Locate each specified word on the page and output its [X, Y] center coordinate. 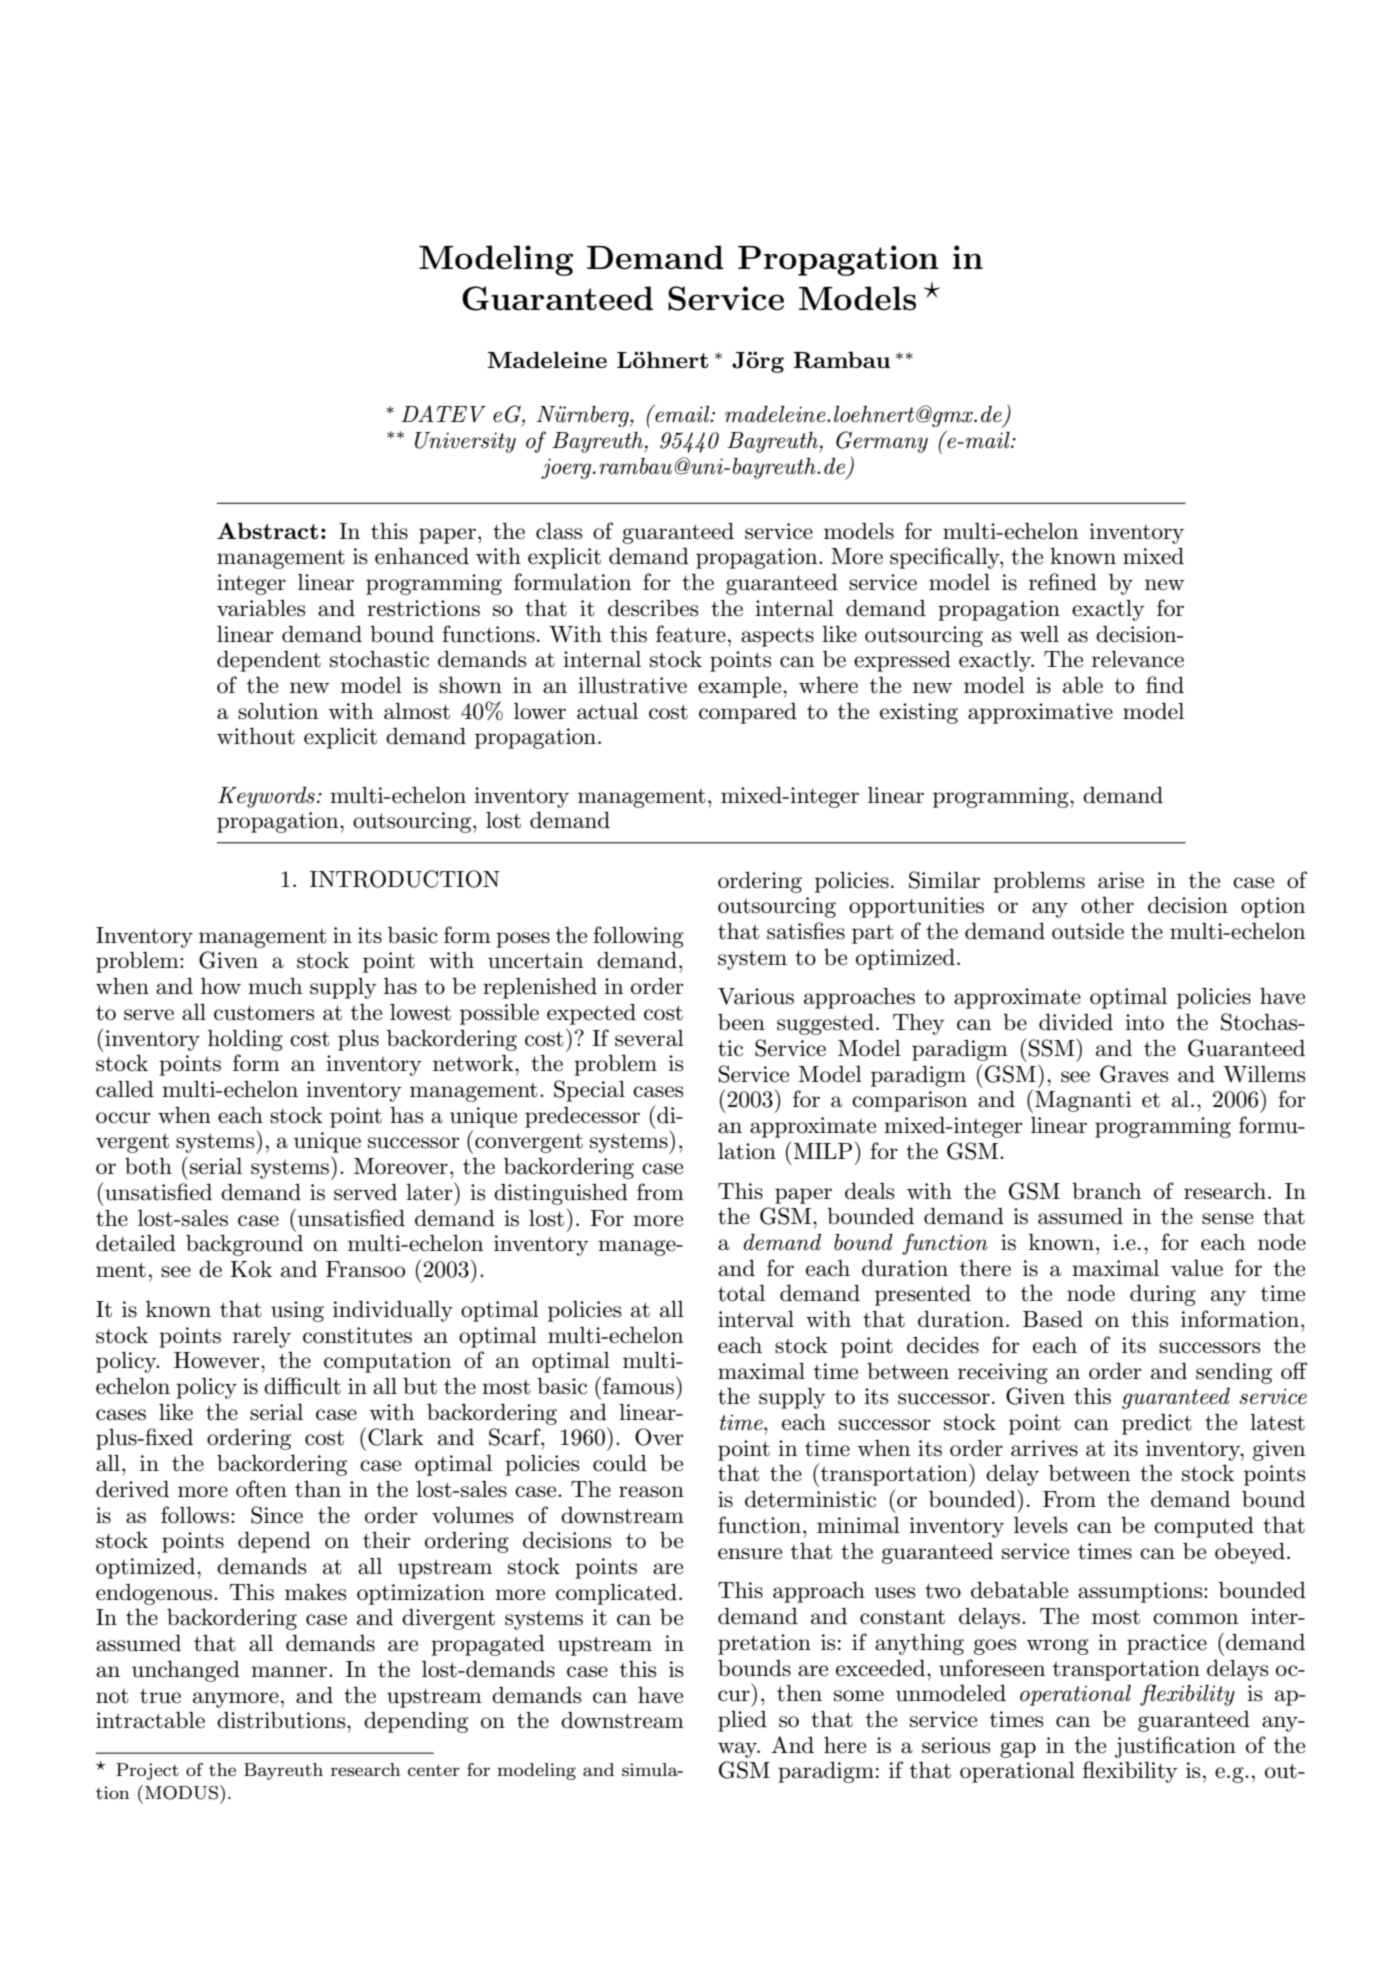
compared [748, 713]
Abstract [267, 530]
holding [245, 1040]
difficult [302, 1386]
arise [1121, 880]
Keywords [266, 797]
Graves [1134, 1074]
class [559, 531]
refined [1063, 582]
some [859, 1696]
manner [290, 1672]
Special [589, 1091]
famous [640, 1385]
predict [1157, 1424]
